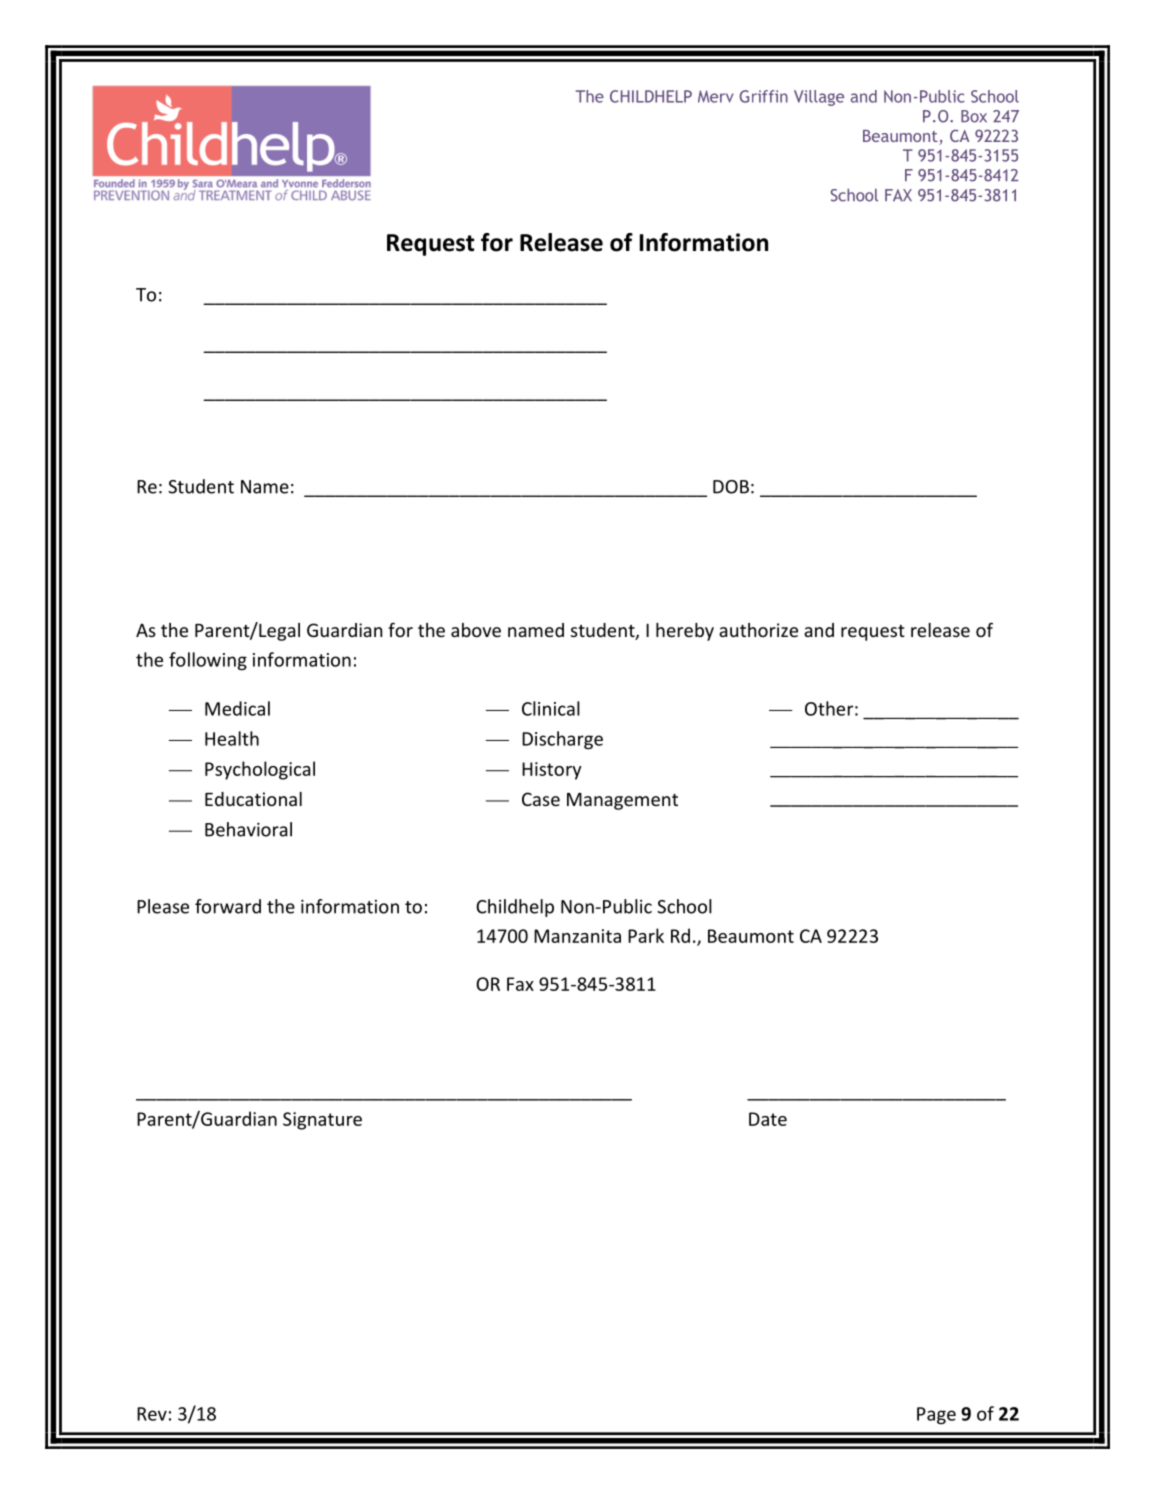 Image resolution: width=1155 pixels, height=1494 pixels. What do you see at coordinates (152, 1414) in the image?
I see `Rev` at bounding box center [152, 1414].
